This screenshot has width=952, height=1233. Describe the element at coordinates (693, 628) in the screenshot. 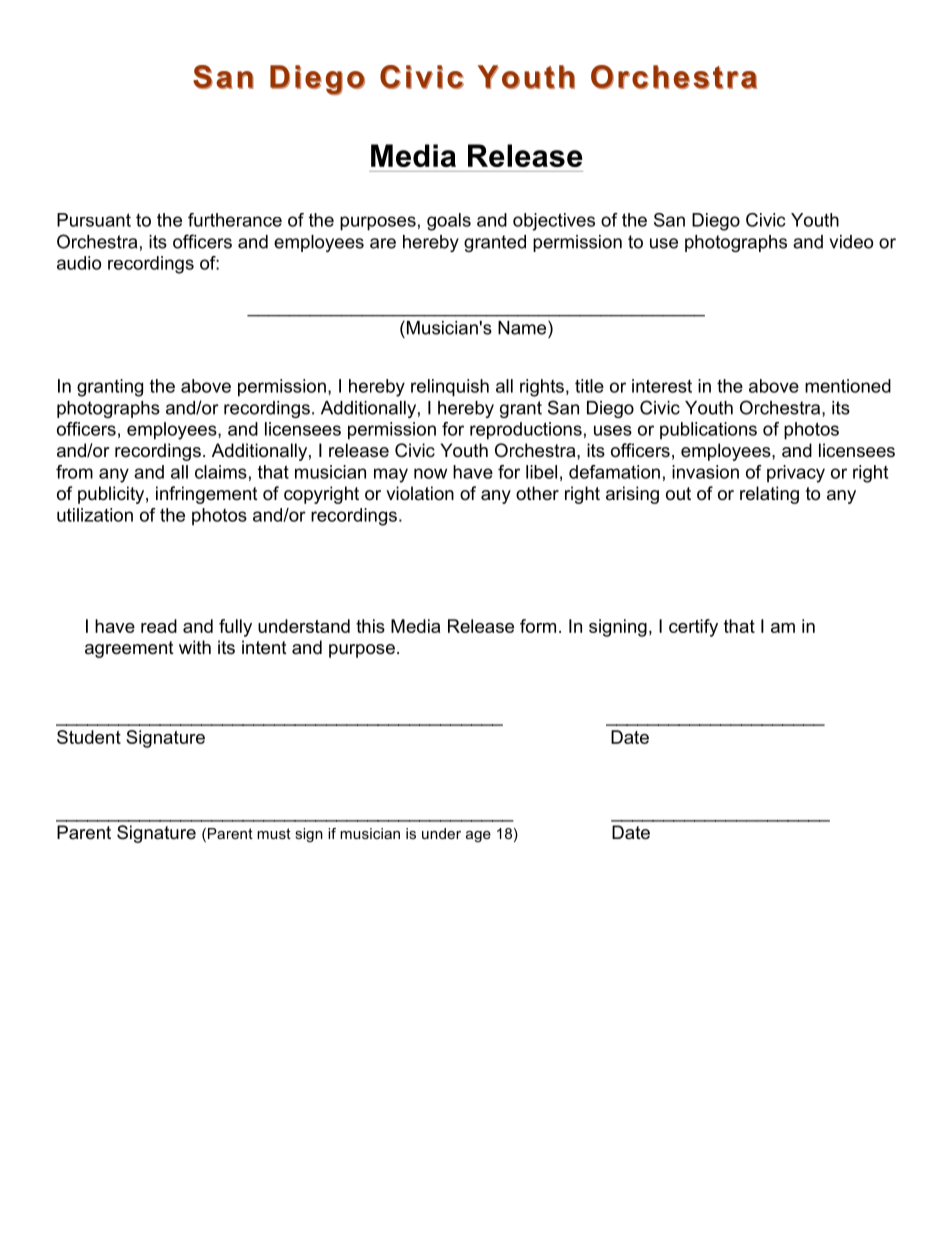

I see `certify` at that location.
